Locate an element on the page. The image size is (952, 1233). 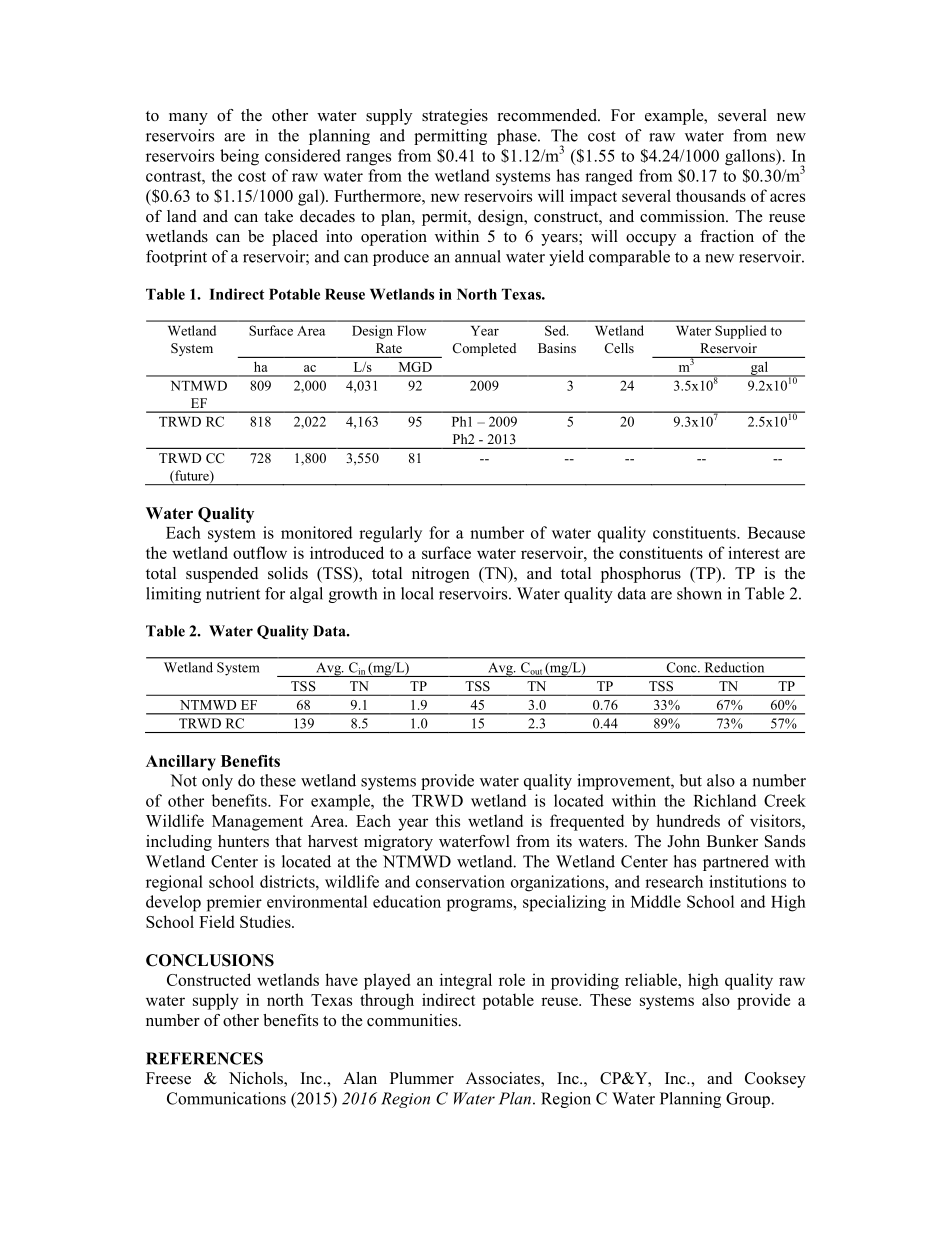
future is located at coordinates (192, 476).
